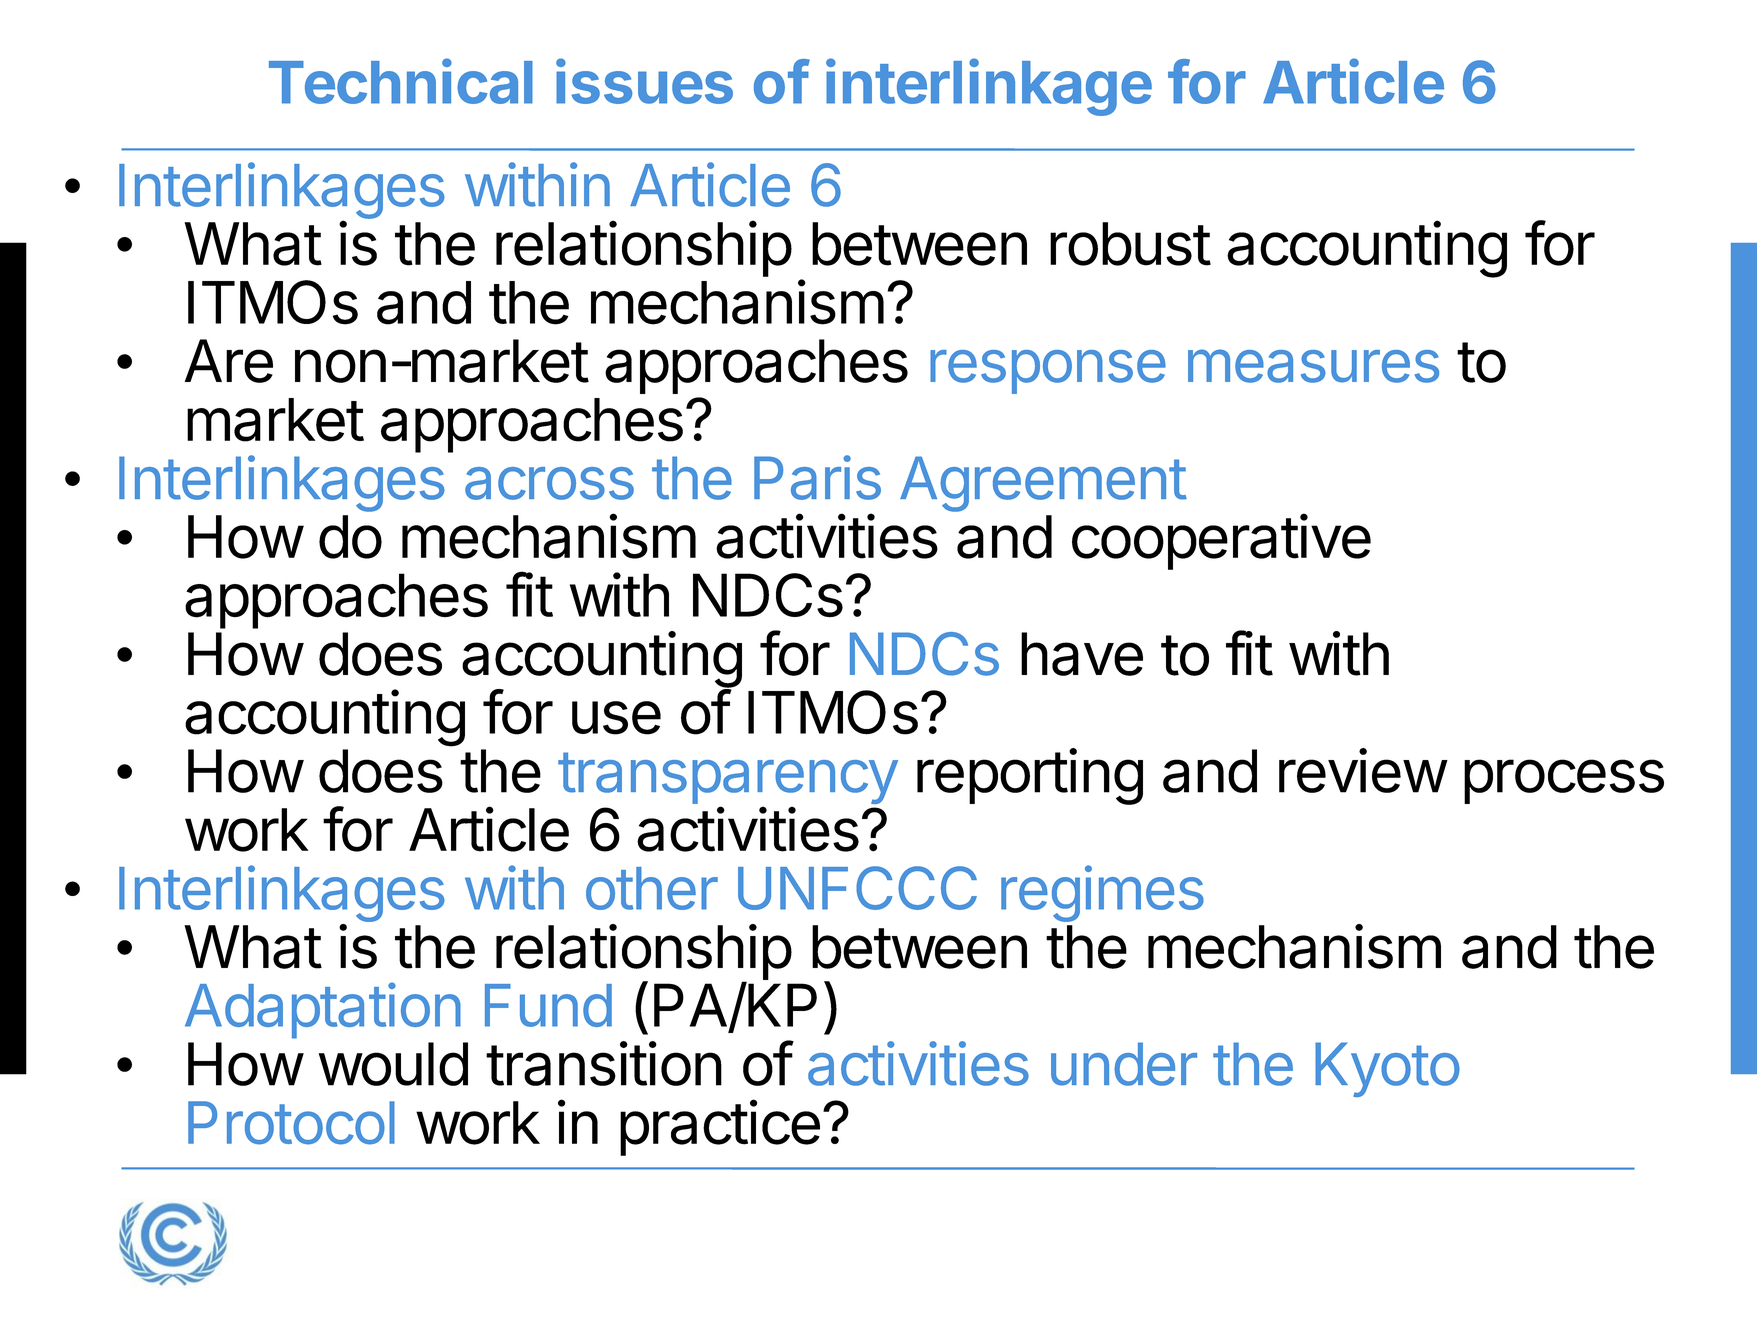  What do you see at coordinates (401, 81) in the image?
I see `Technical` at bounding box center [401, 81].
